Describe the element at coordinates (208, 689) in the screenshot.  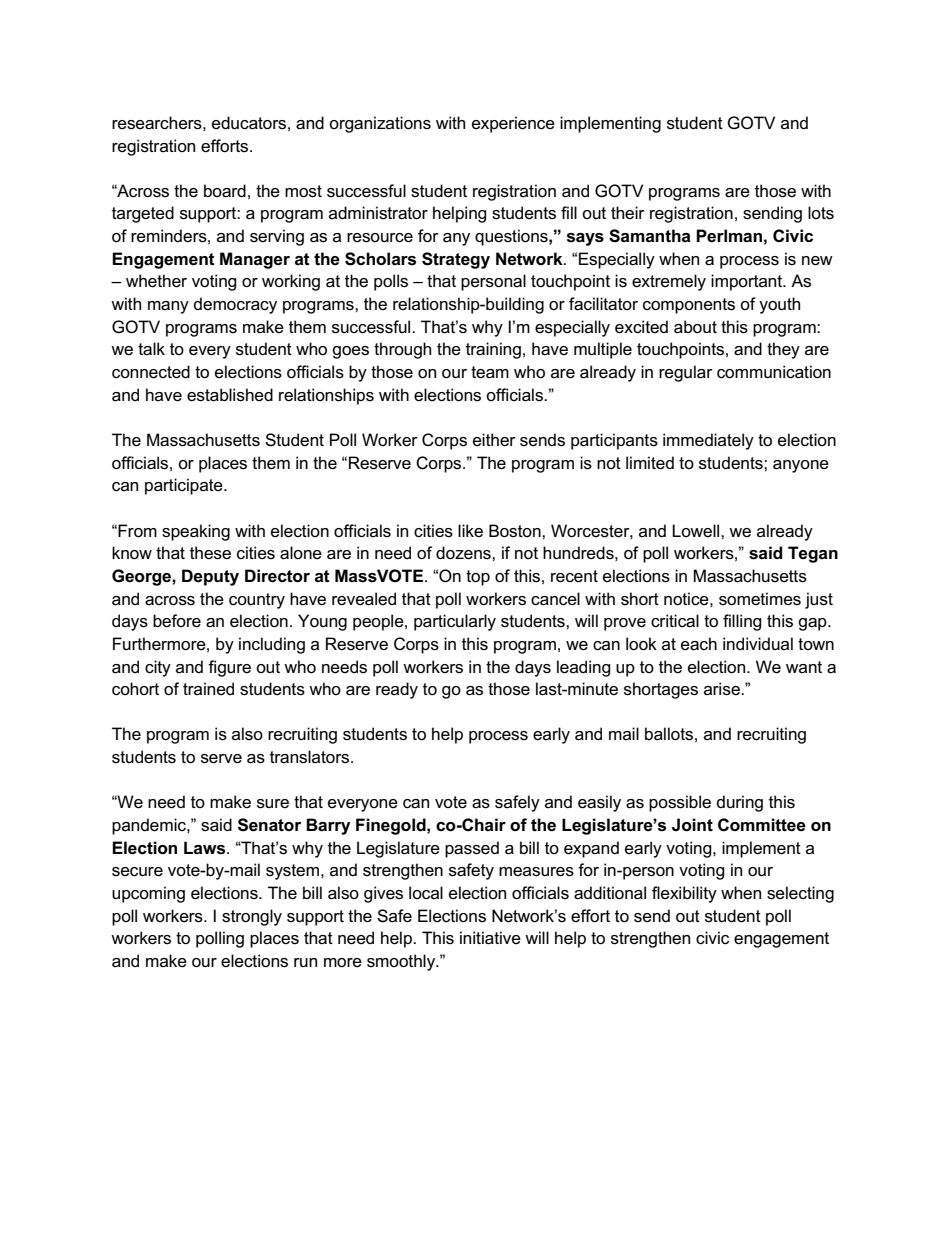
I see `trained` at that location.
